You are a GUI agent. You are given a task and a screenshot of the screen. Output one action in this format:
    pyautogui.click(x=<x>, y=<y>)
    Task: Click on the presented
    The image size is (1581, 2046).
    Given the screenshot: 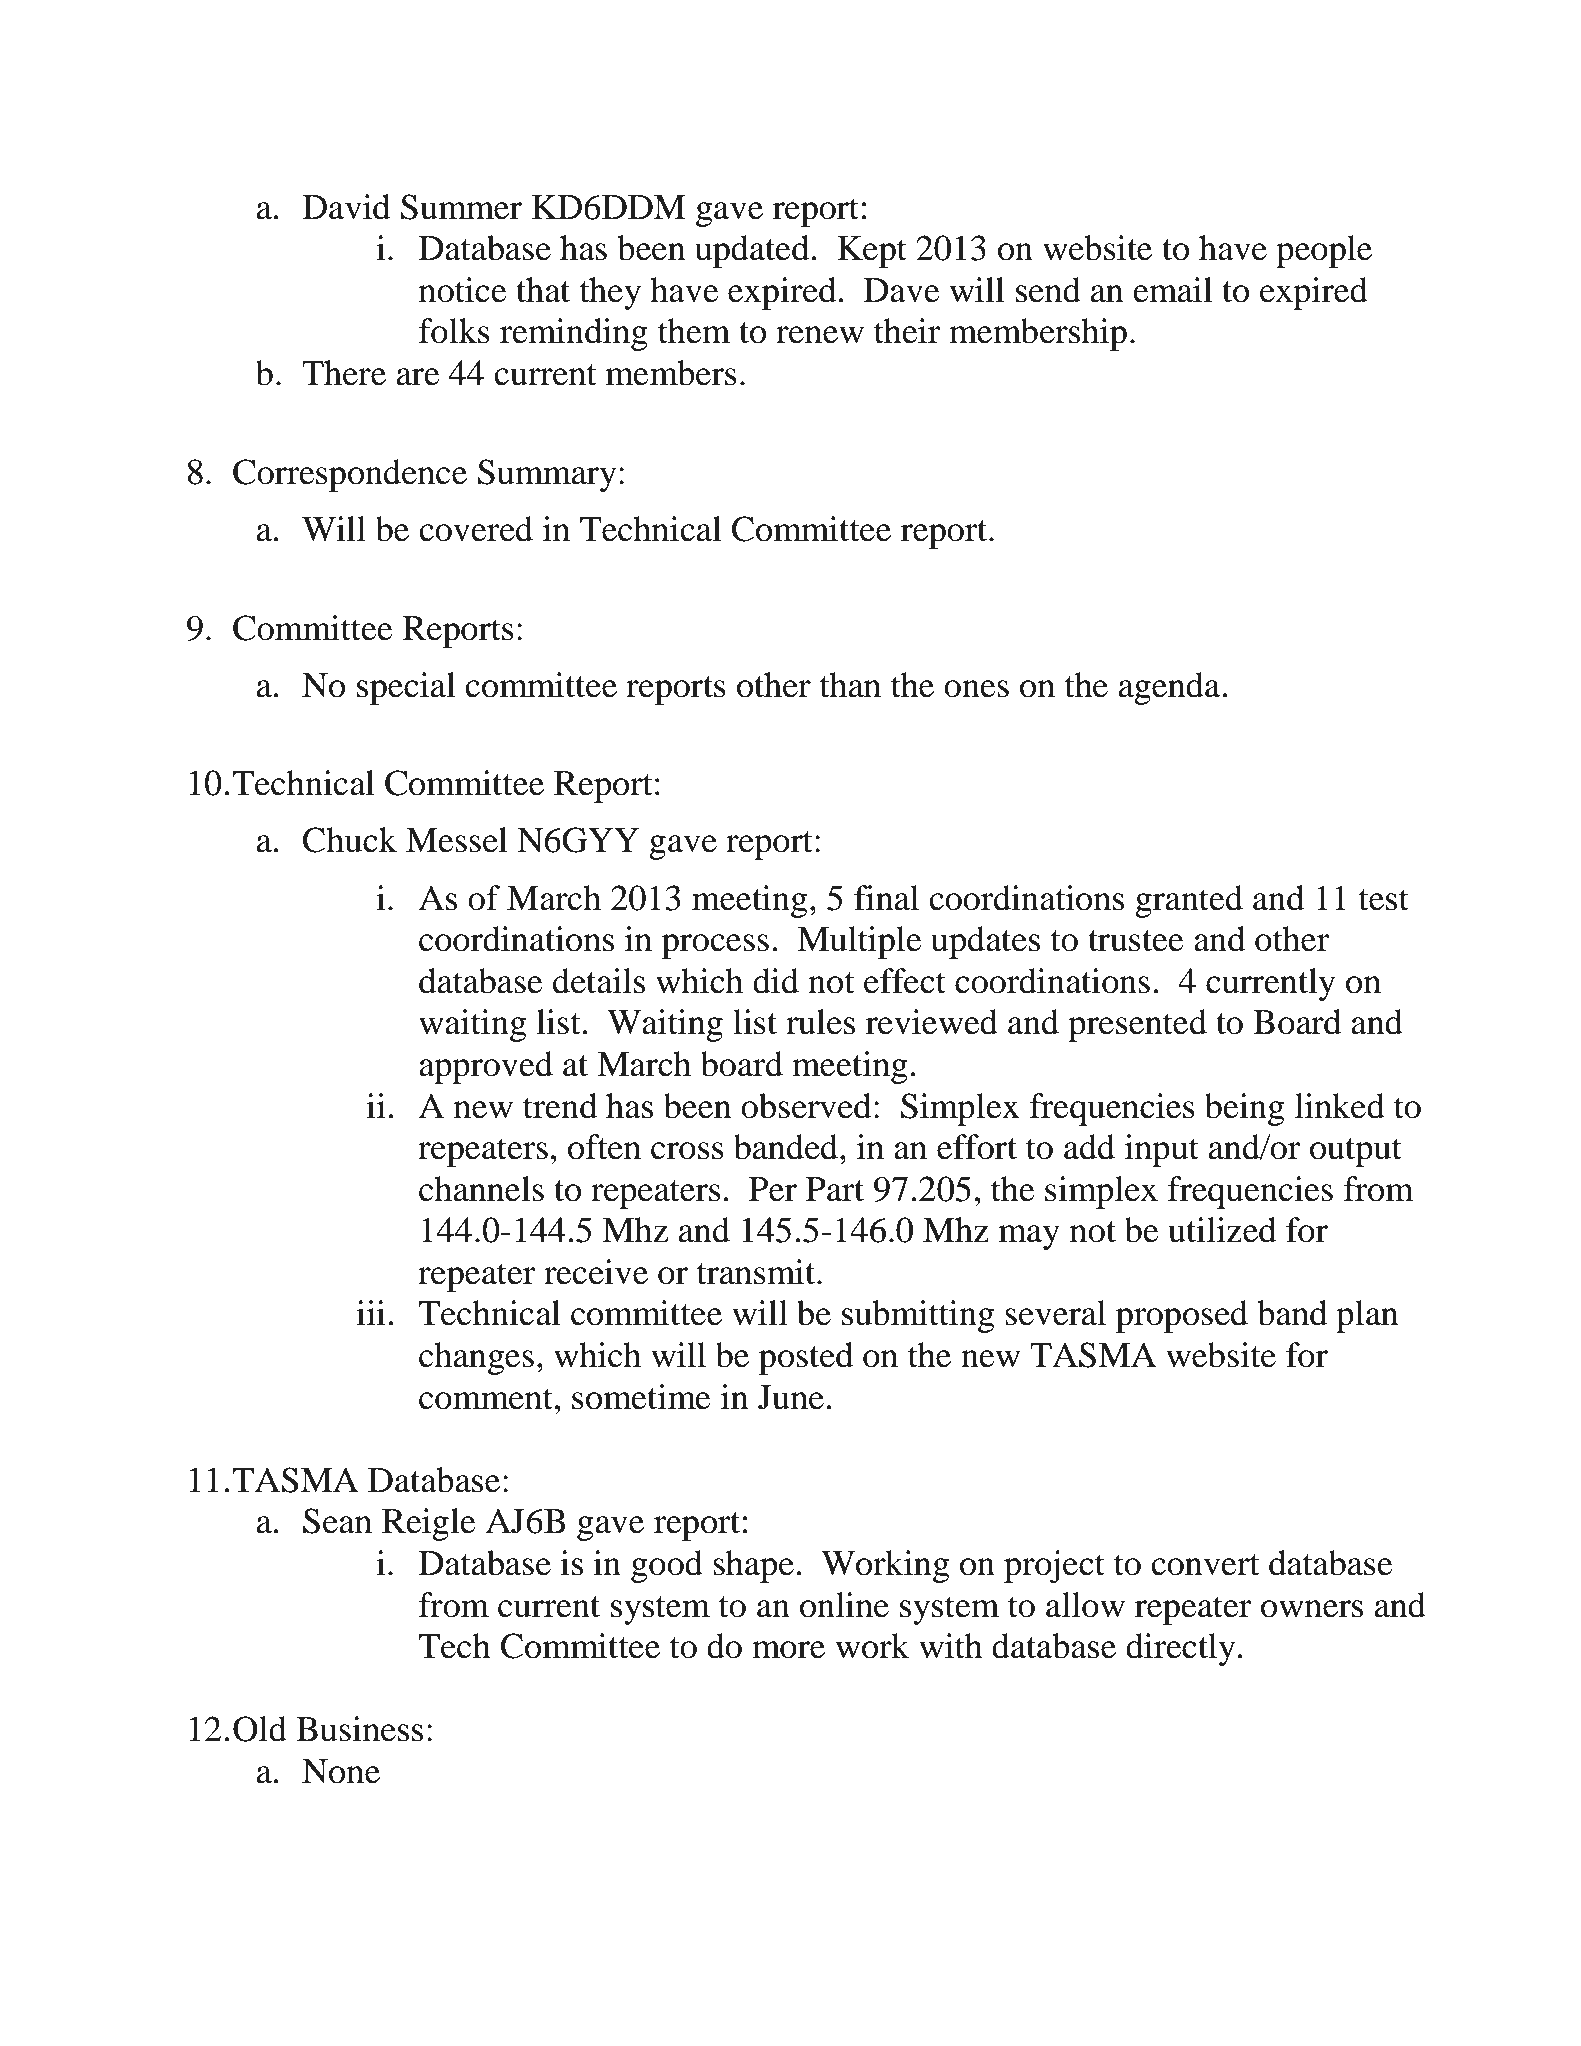 What is the action you would take?
    pyautogui.click(x=1137, y=1025)
